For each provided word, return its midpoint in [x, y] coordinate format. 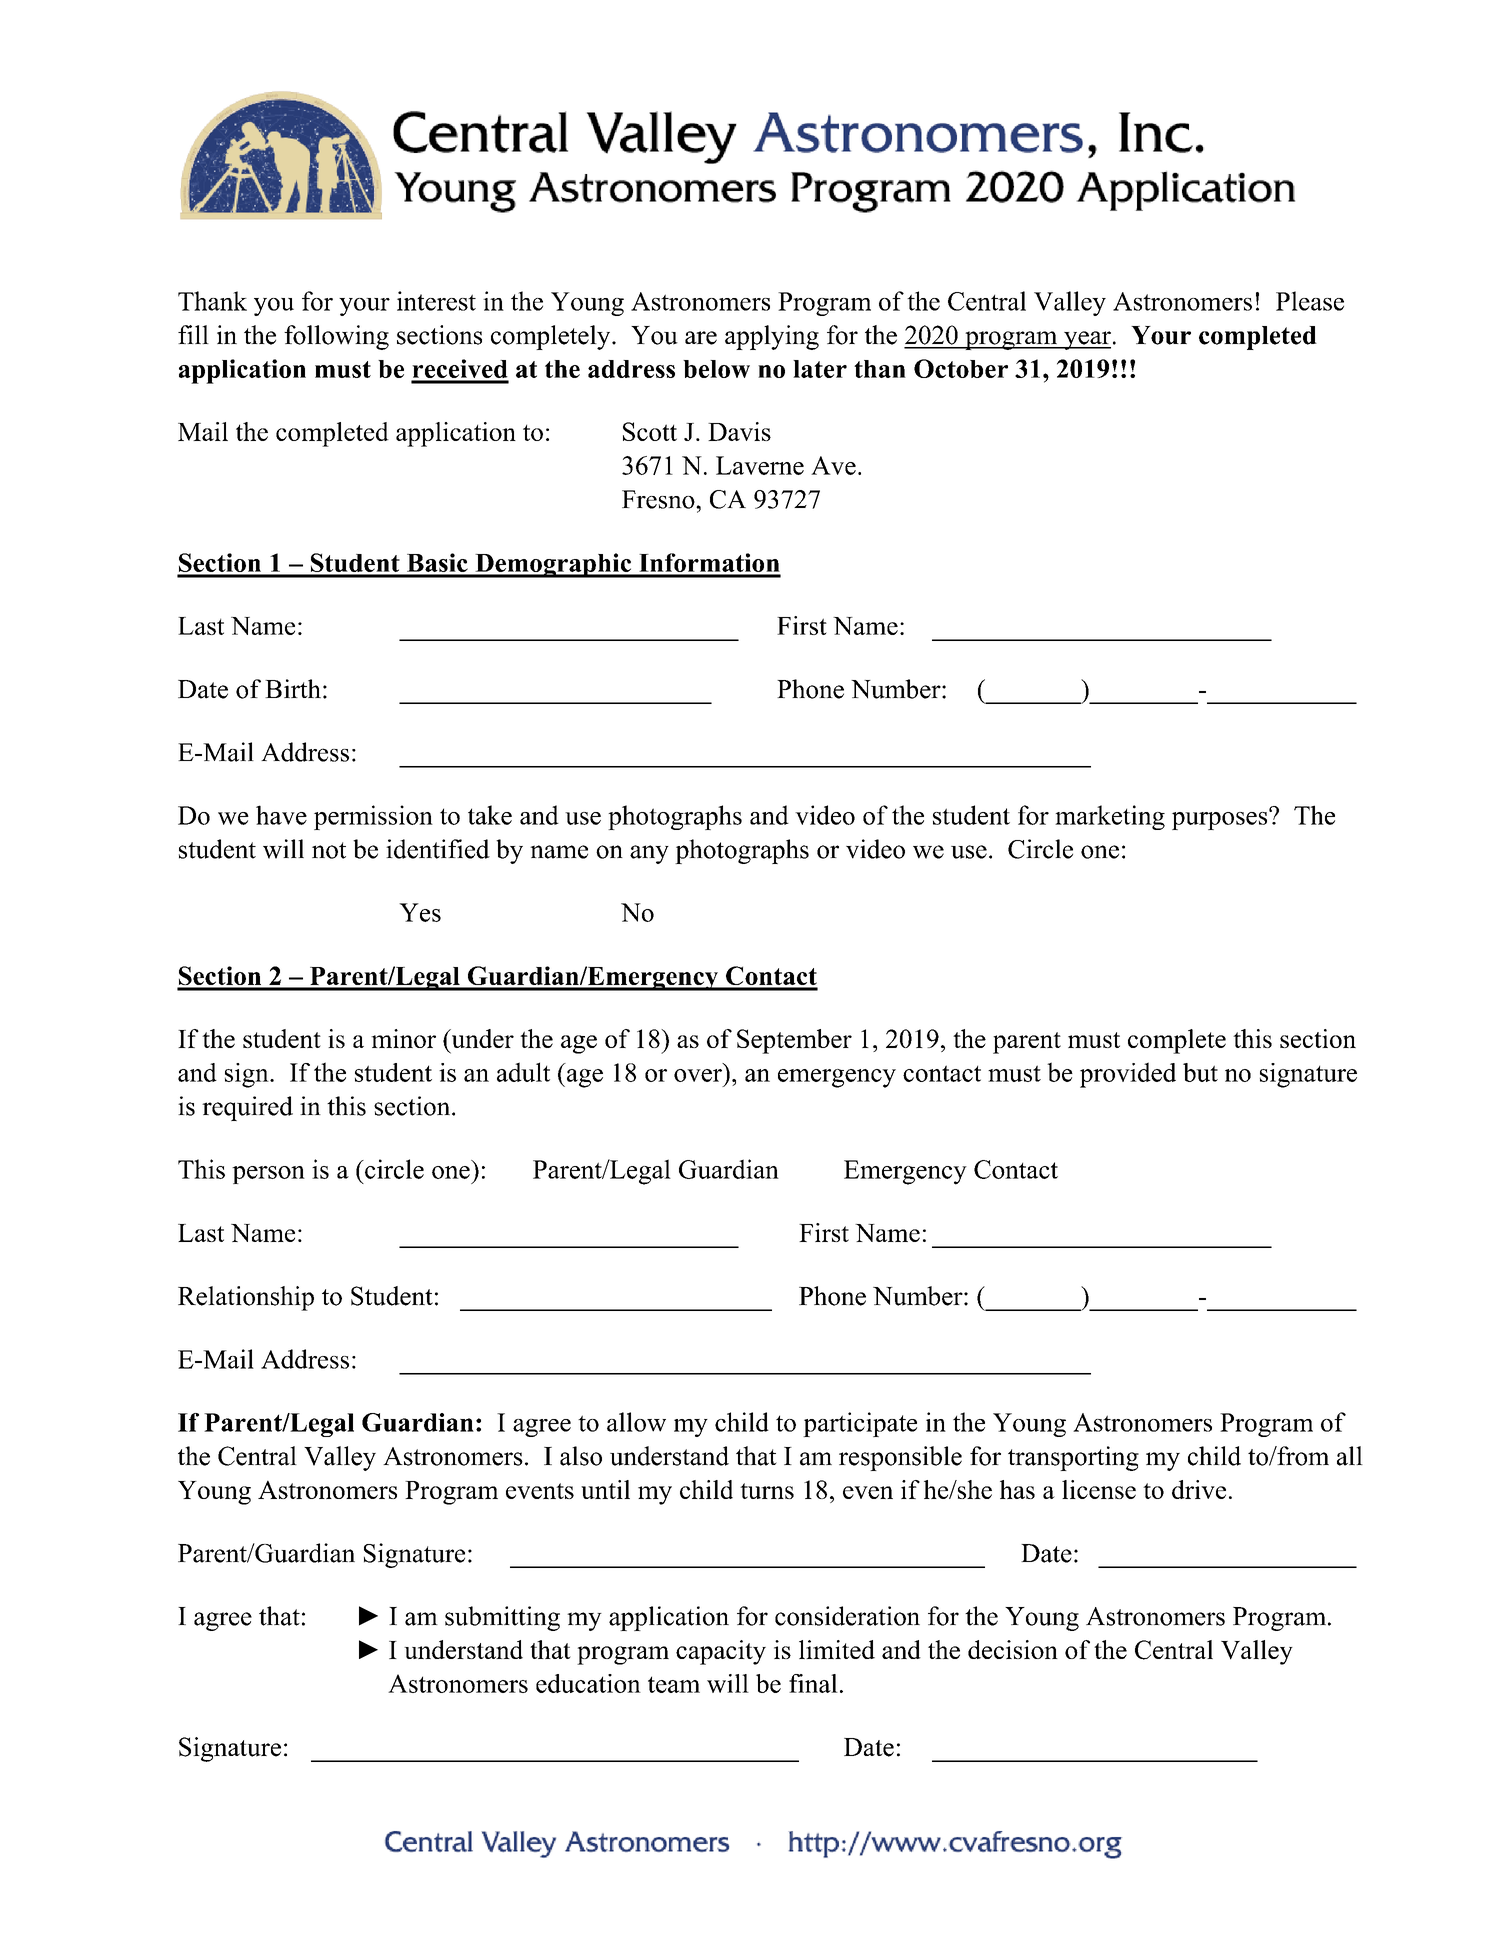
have [281, 815]
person [268, 1175]
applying [772, 337]
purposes [1221, 819]
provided [1128, 1075]
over [698, 1075]
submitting [502, 1618]
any [649, 854]
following [336, 337]
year [1086, 340]
